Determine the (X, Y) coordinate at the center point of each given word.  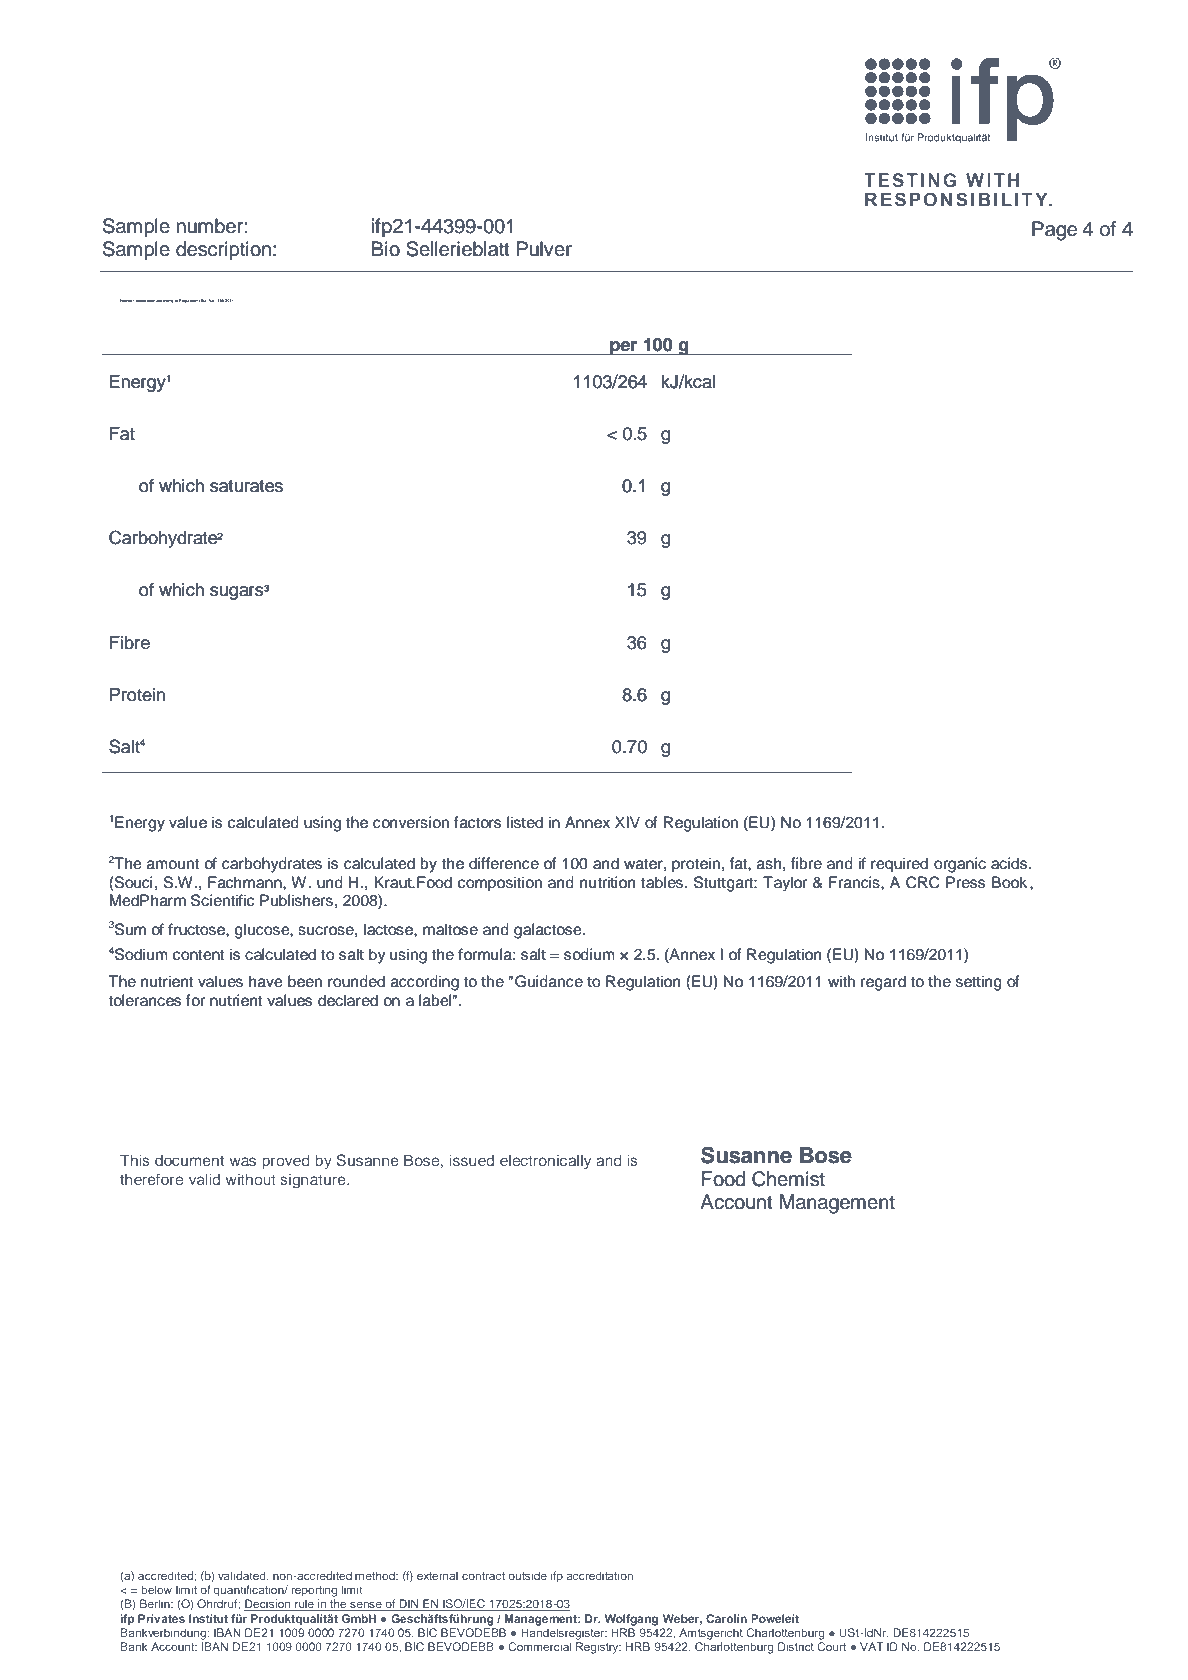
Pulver (544, 249)
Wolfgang (631, 1620)
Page (1054, 231)
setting (979, 983)
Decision (268, 1605)
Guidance (549, 981)
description (223, 250)
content (198, 955)
